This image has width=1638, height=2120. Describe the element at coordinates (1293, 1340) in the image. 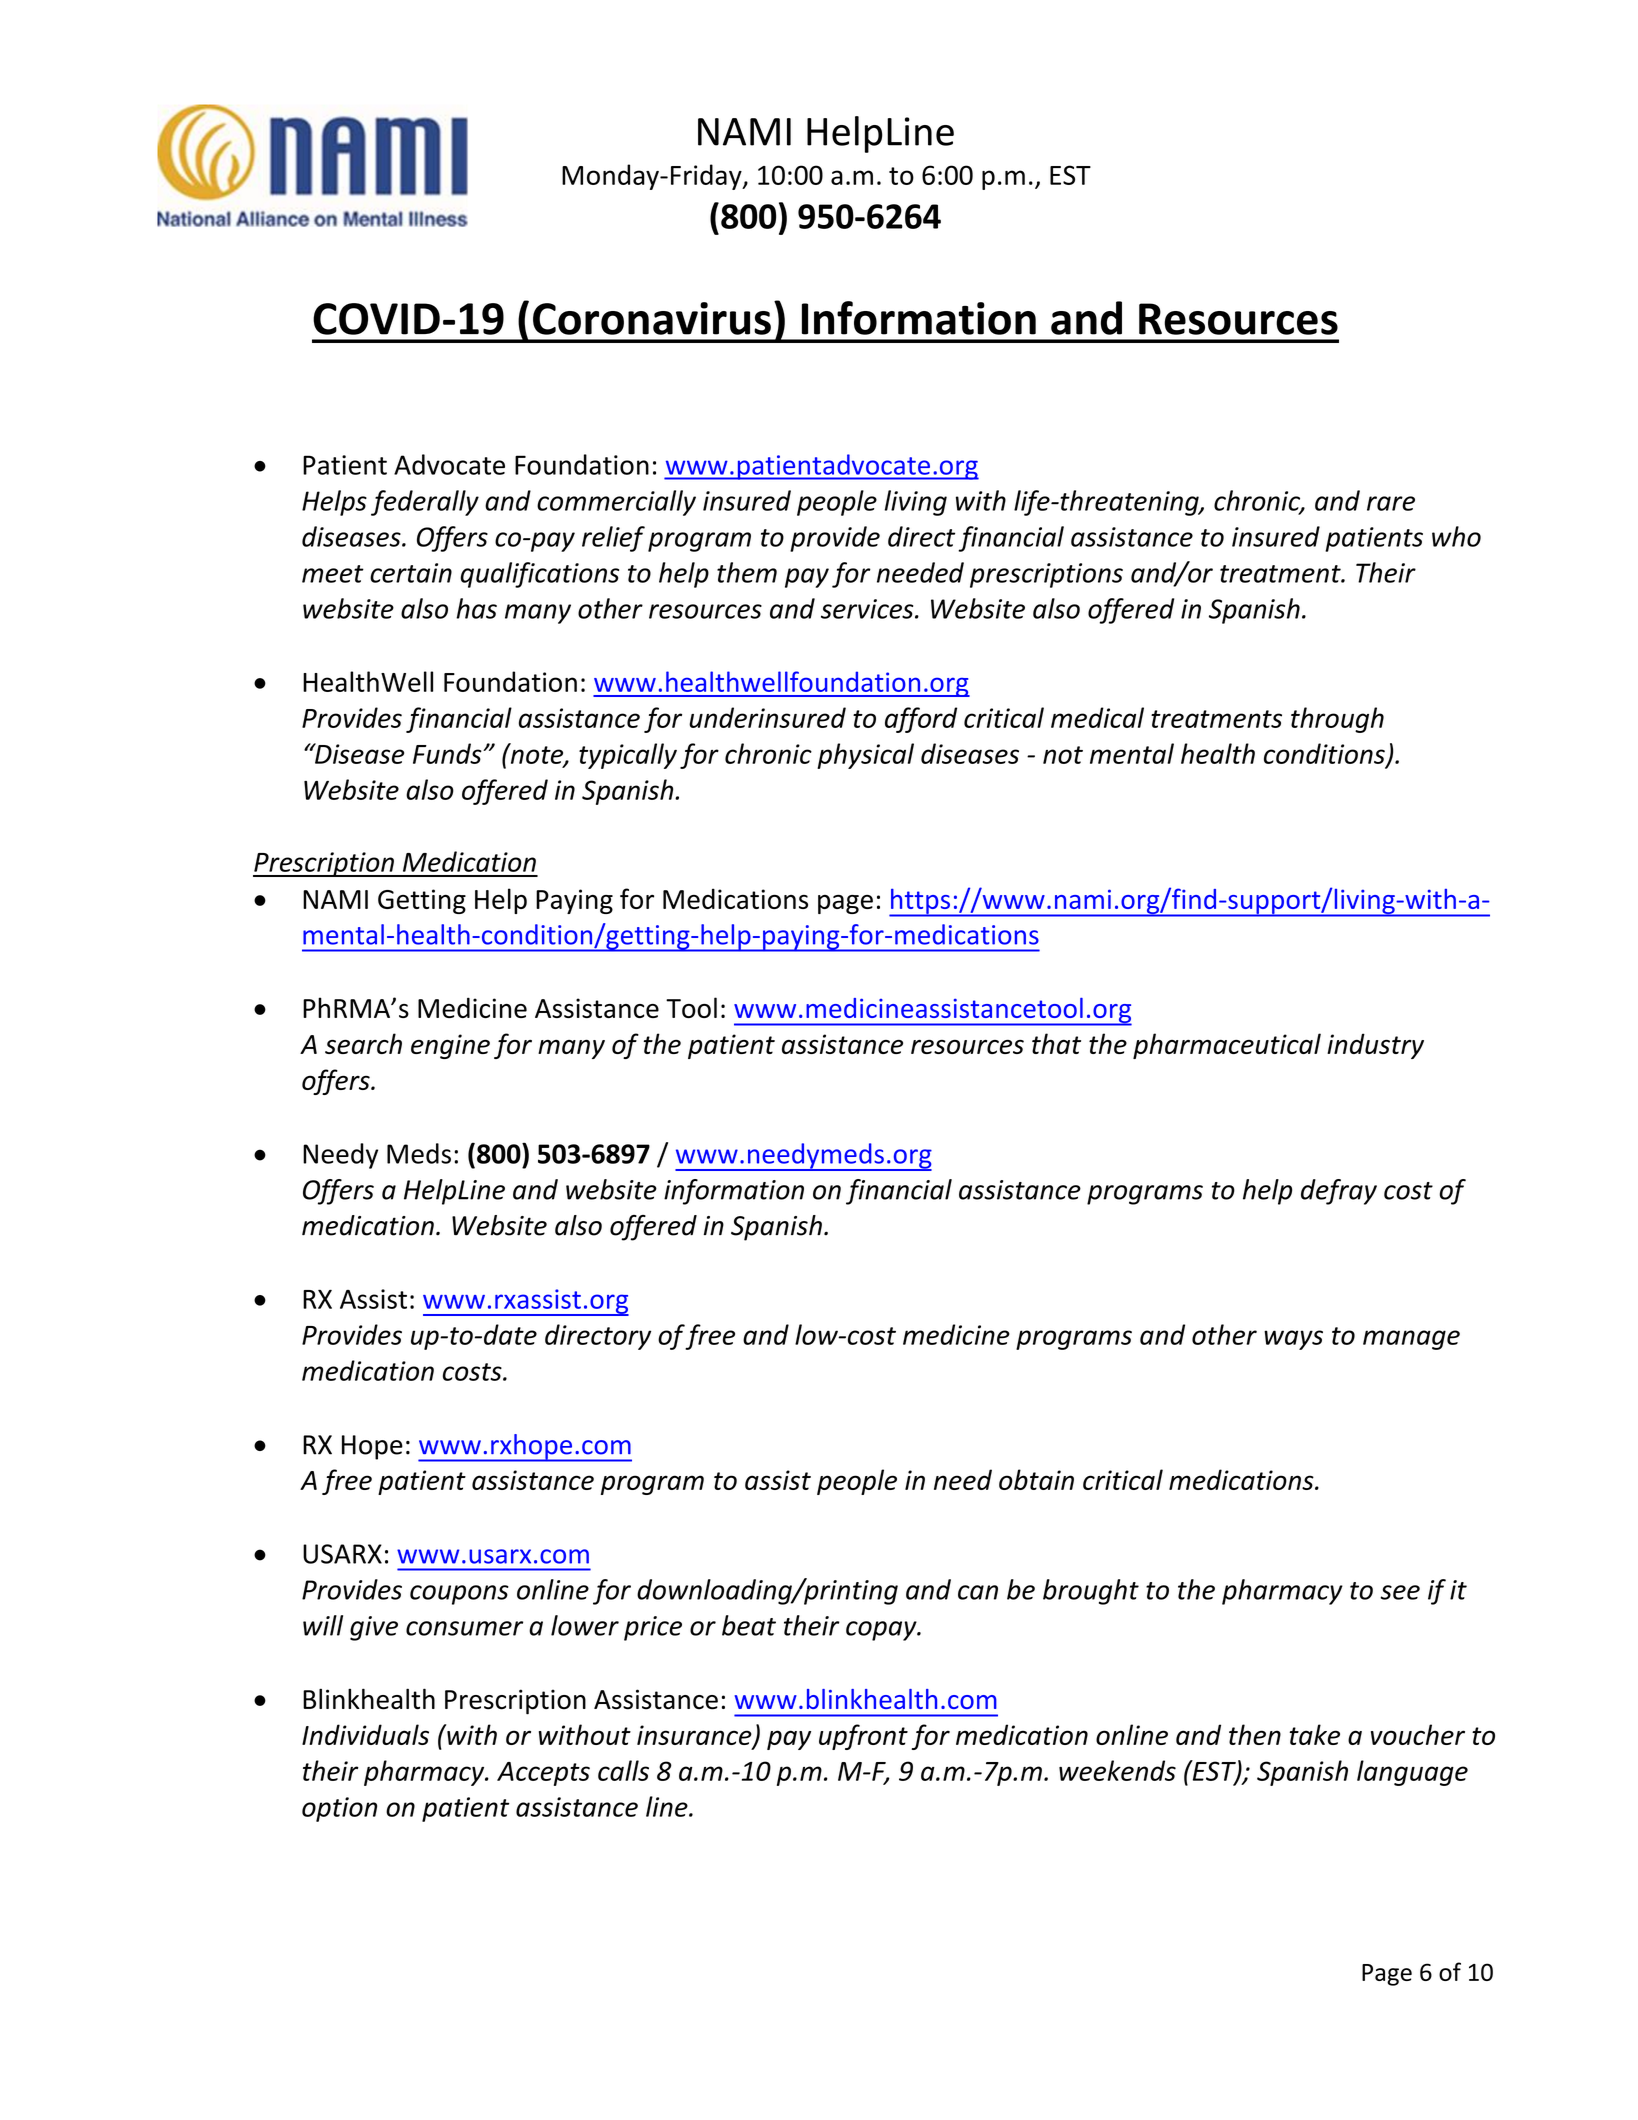

I see `ways` at that location.
